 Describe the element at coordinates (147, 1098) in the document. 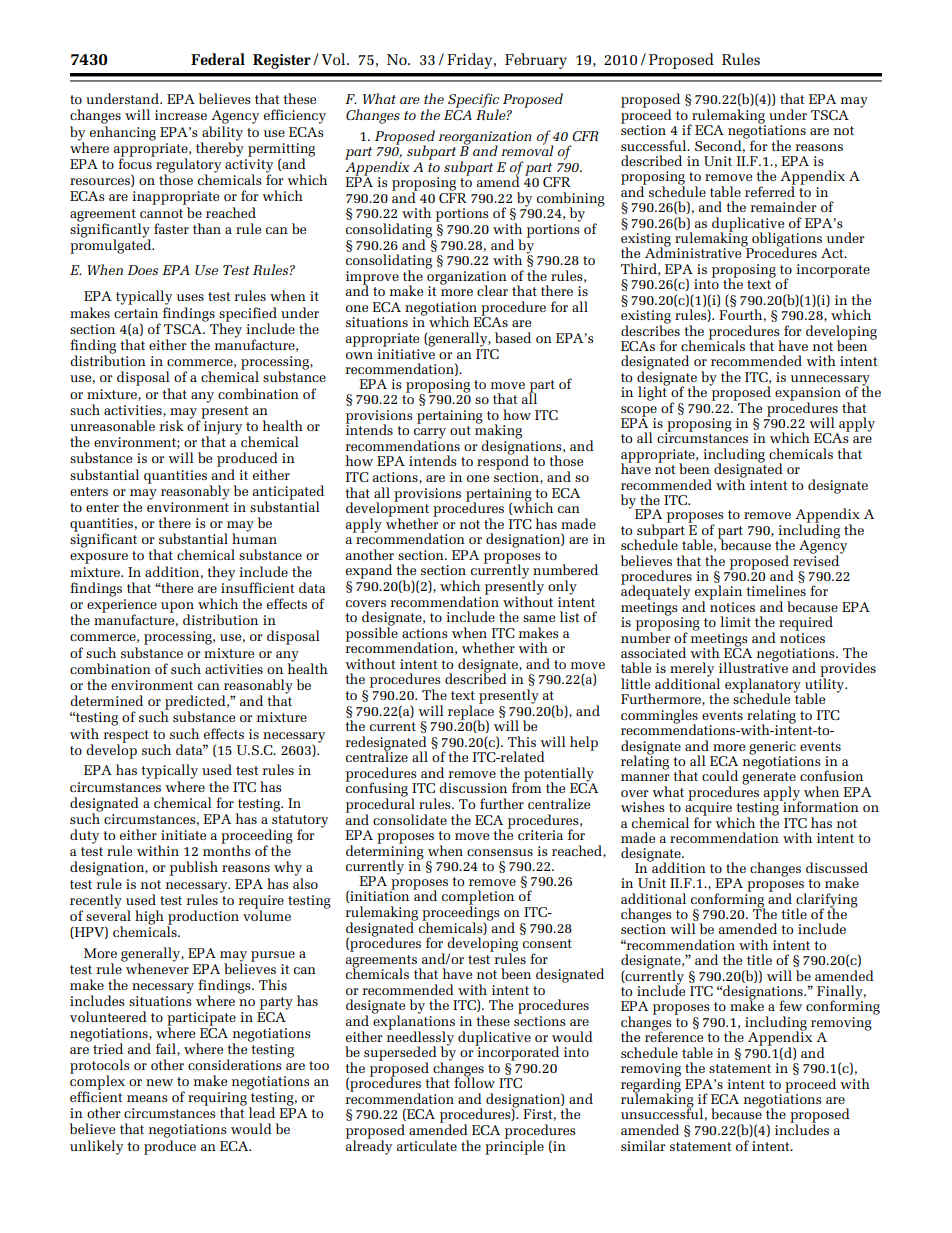

I see `means` at that location.
